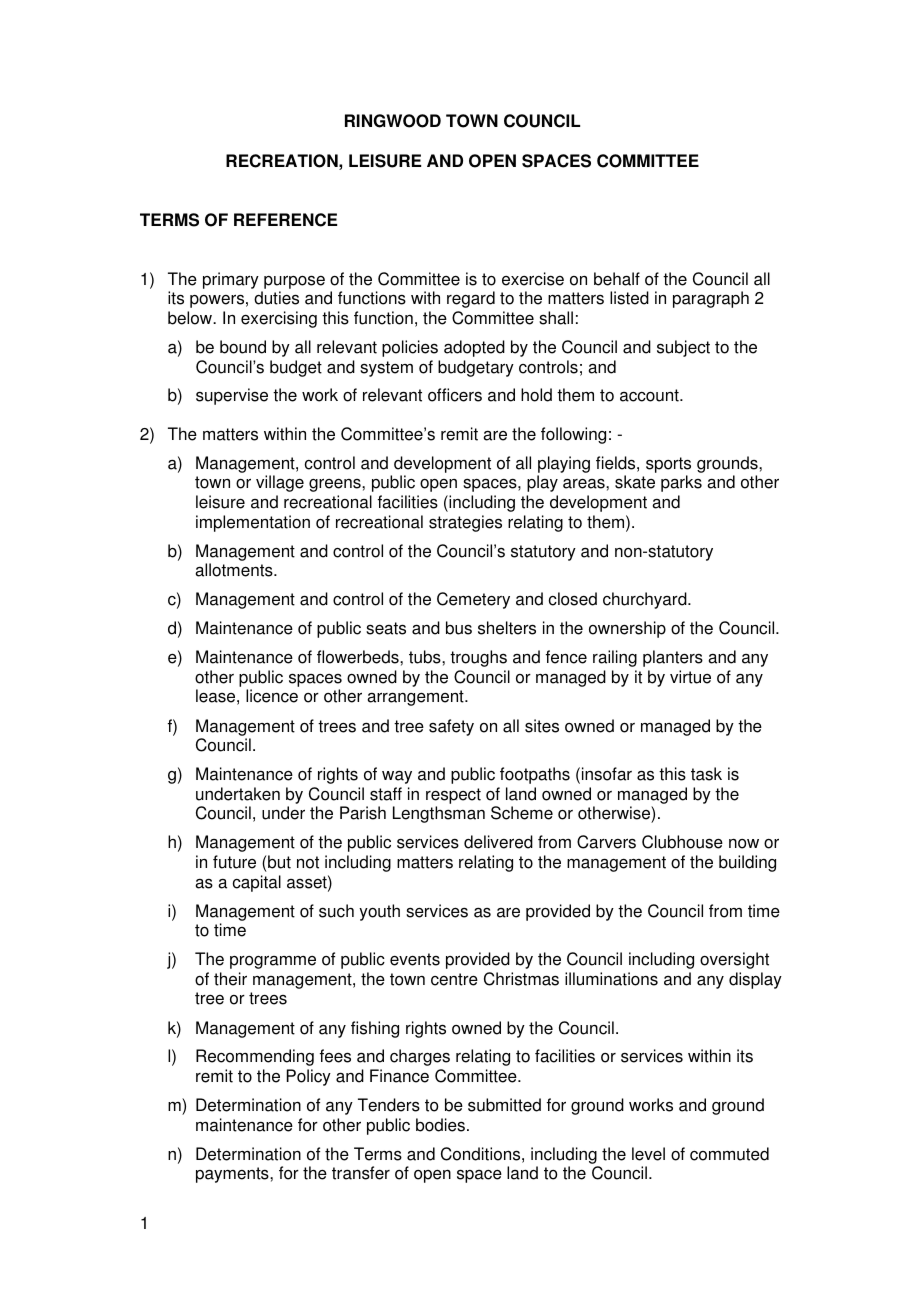 This screenshot has height=1308, width=924. Describe the element at coordinates (451, 727) in the screenshot. I see `safety` at that location.
